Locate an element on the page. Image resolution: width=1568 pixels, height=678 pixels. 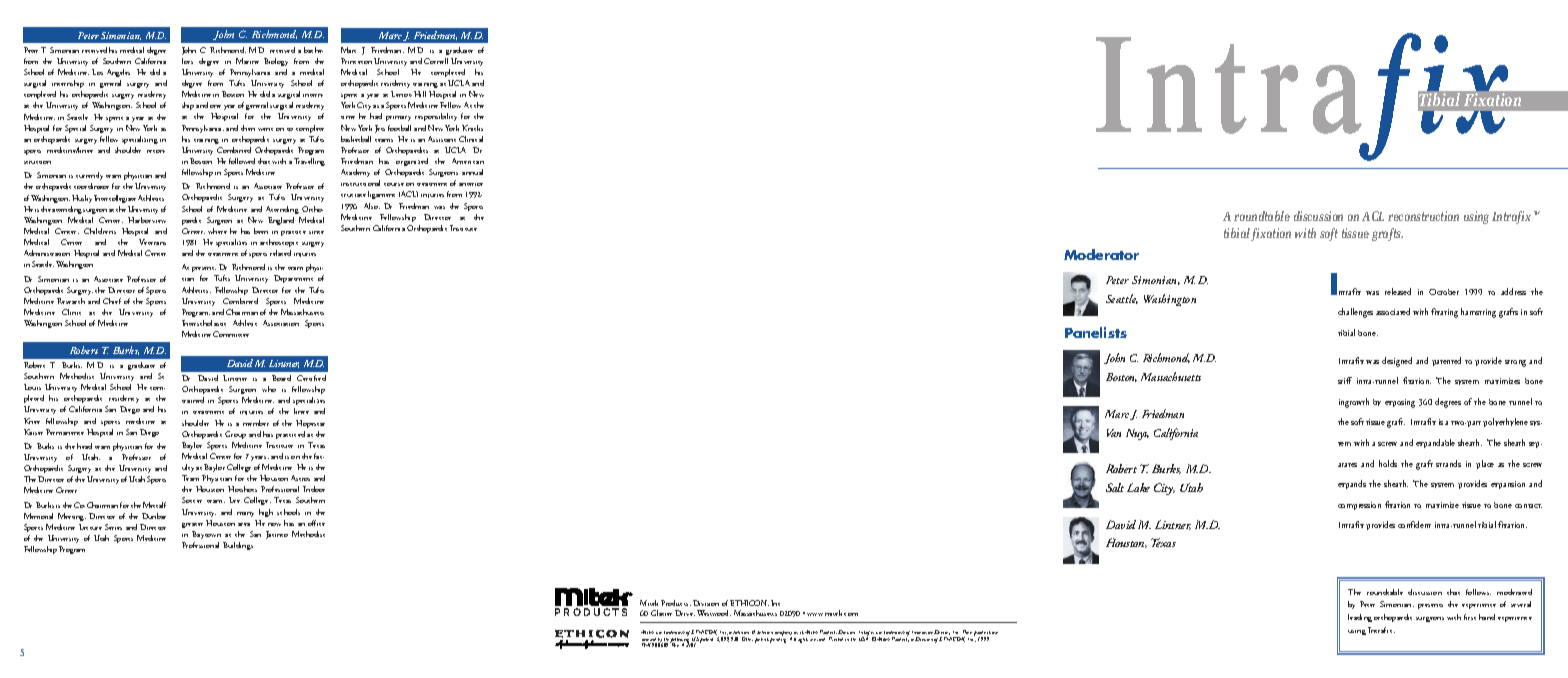
released is located at coordinates (1398, 291).
